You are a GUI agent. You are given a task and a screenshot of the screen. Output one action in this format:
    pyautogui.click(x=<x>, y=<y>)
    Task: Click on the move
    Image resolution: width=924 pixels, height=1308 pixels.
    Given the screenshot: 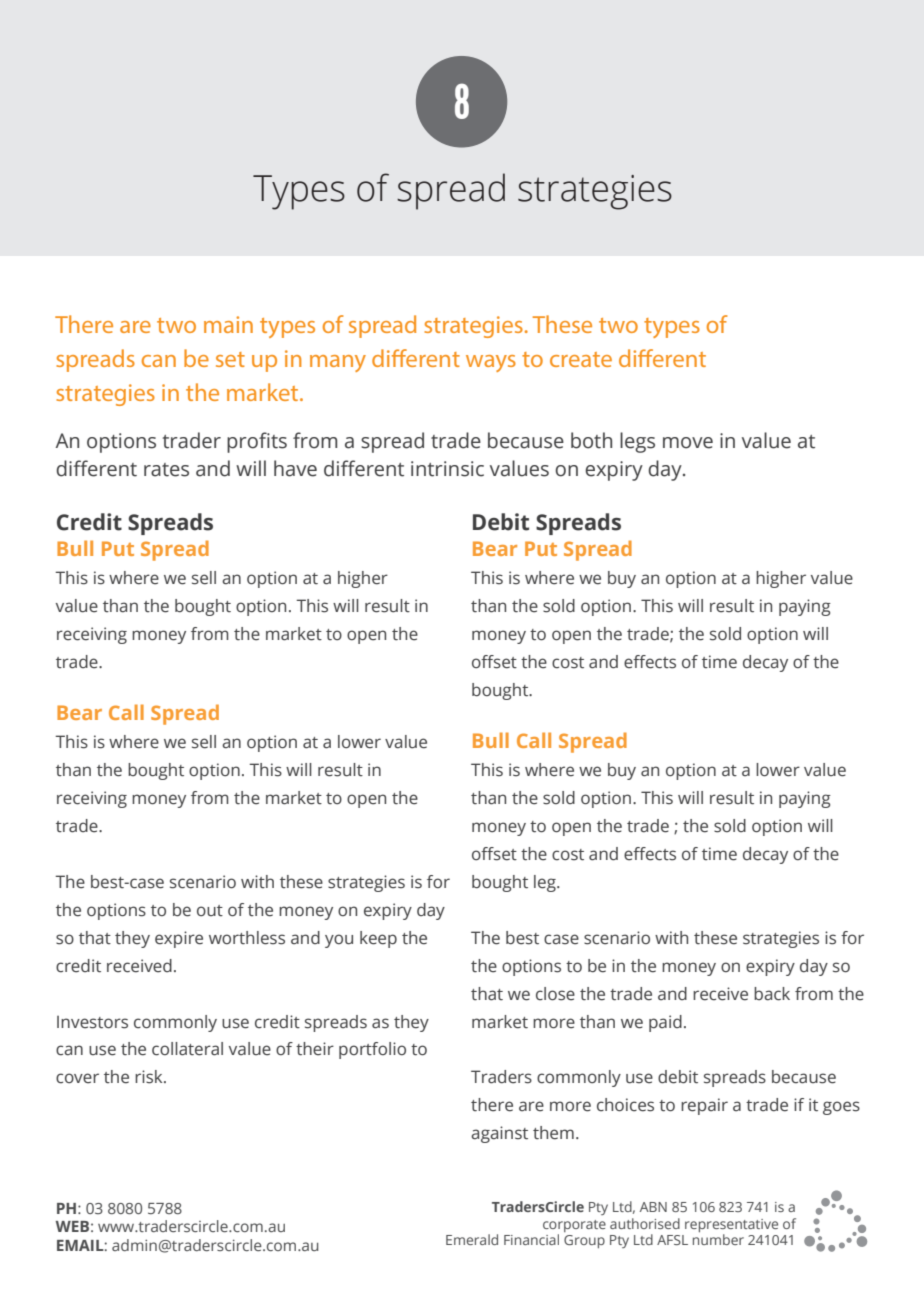 What is the action you would take?
    pyautogui.click(x=688, y=443)
